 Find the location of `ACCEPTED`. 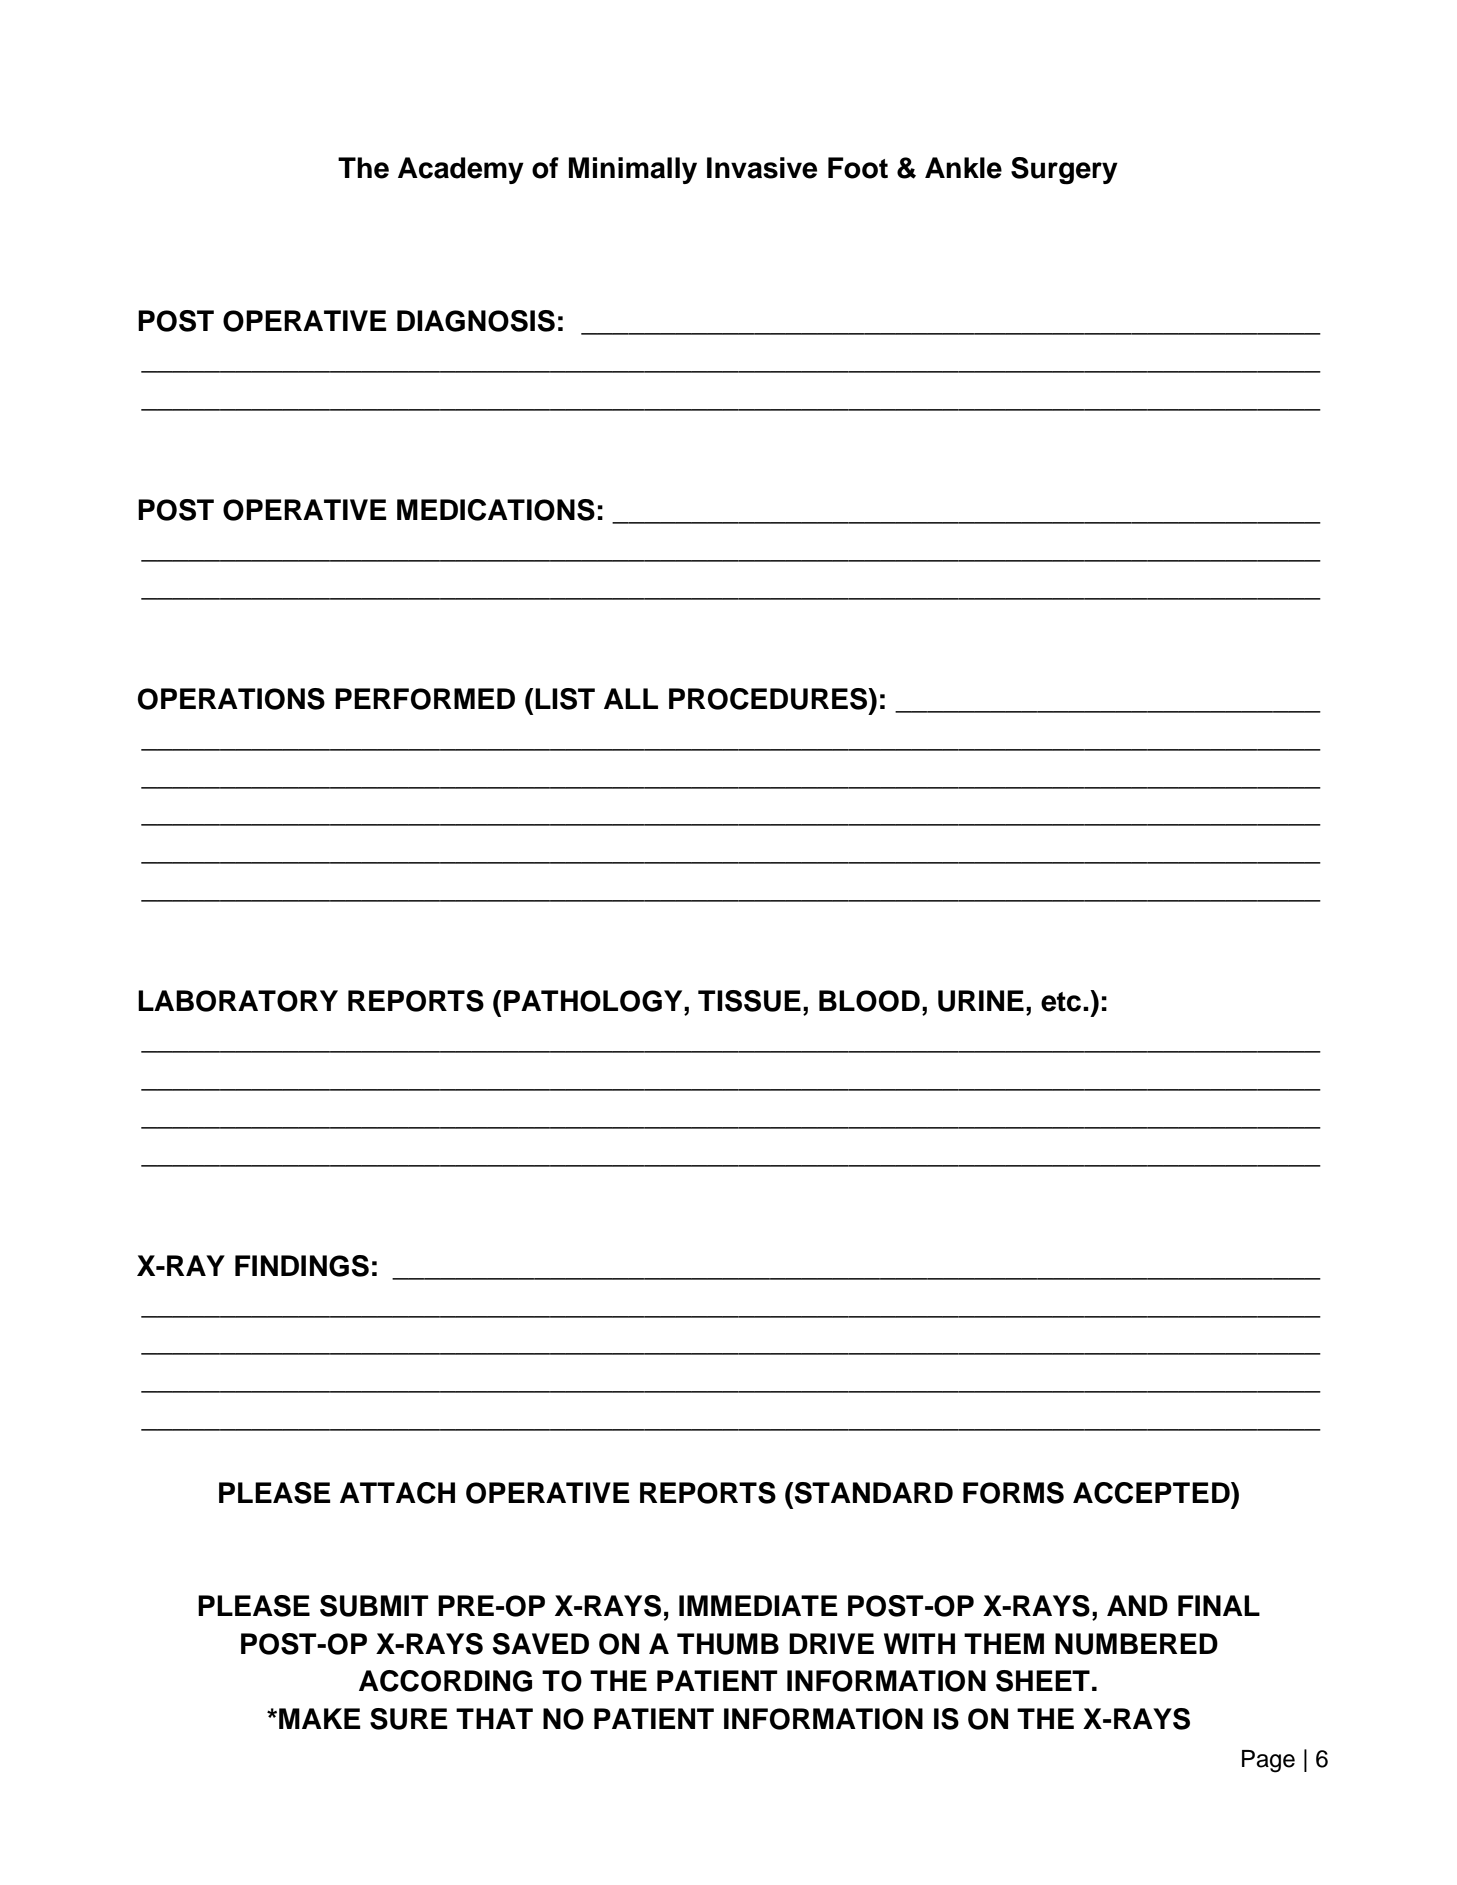

ACCEPTED is located at coordinates (1152, 1493).
